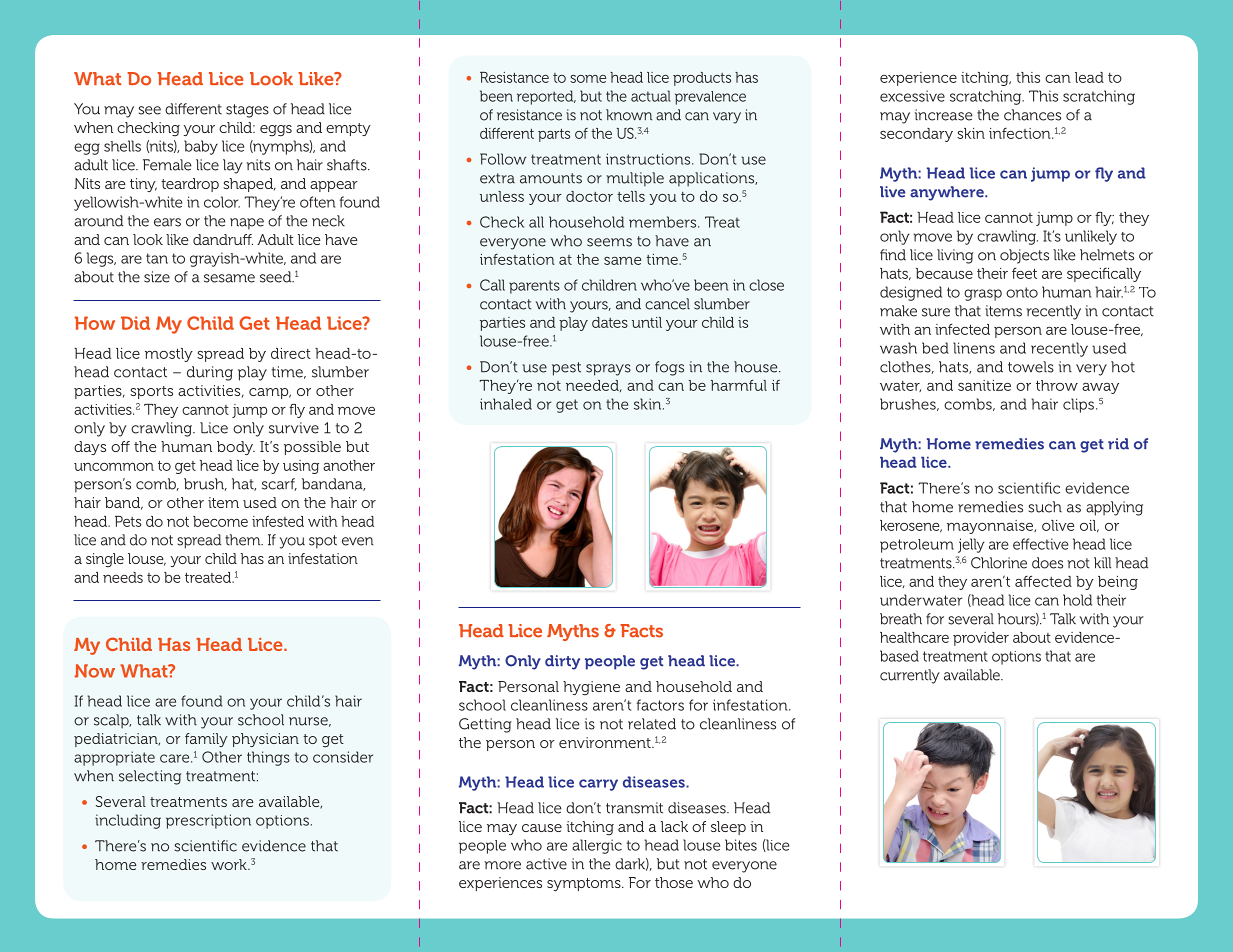 This screenshot has height=952, width=1233. I want to click on sprays, so click(608, 370).
